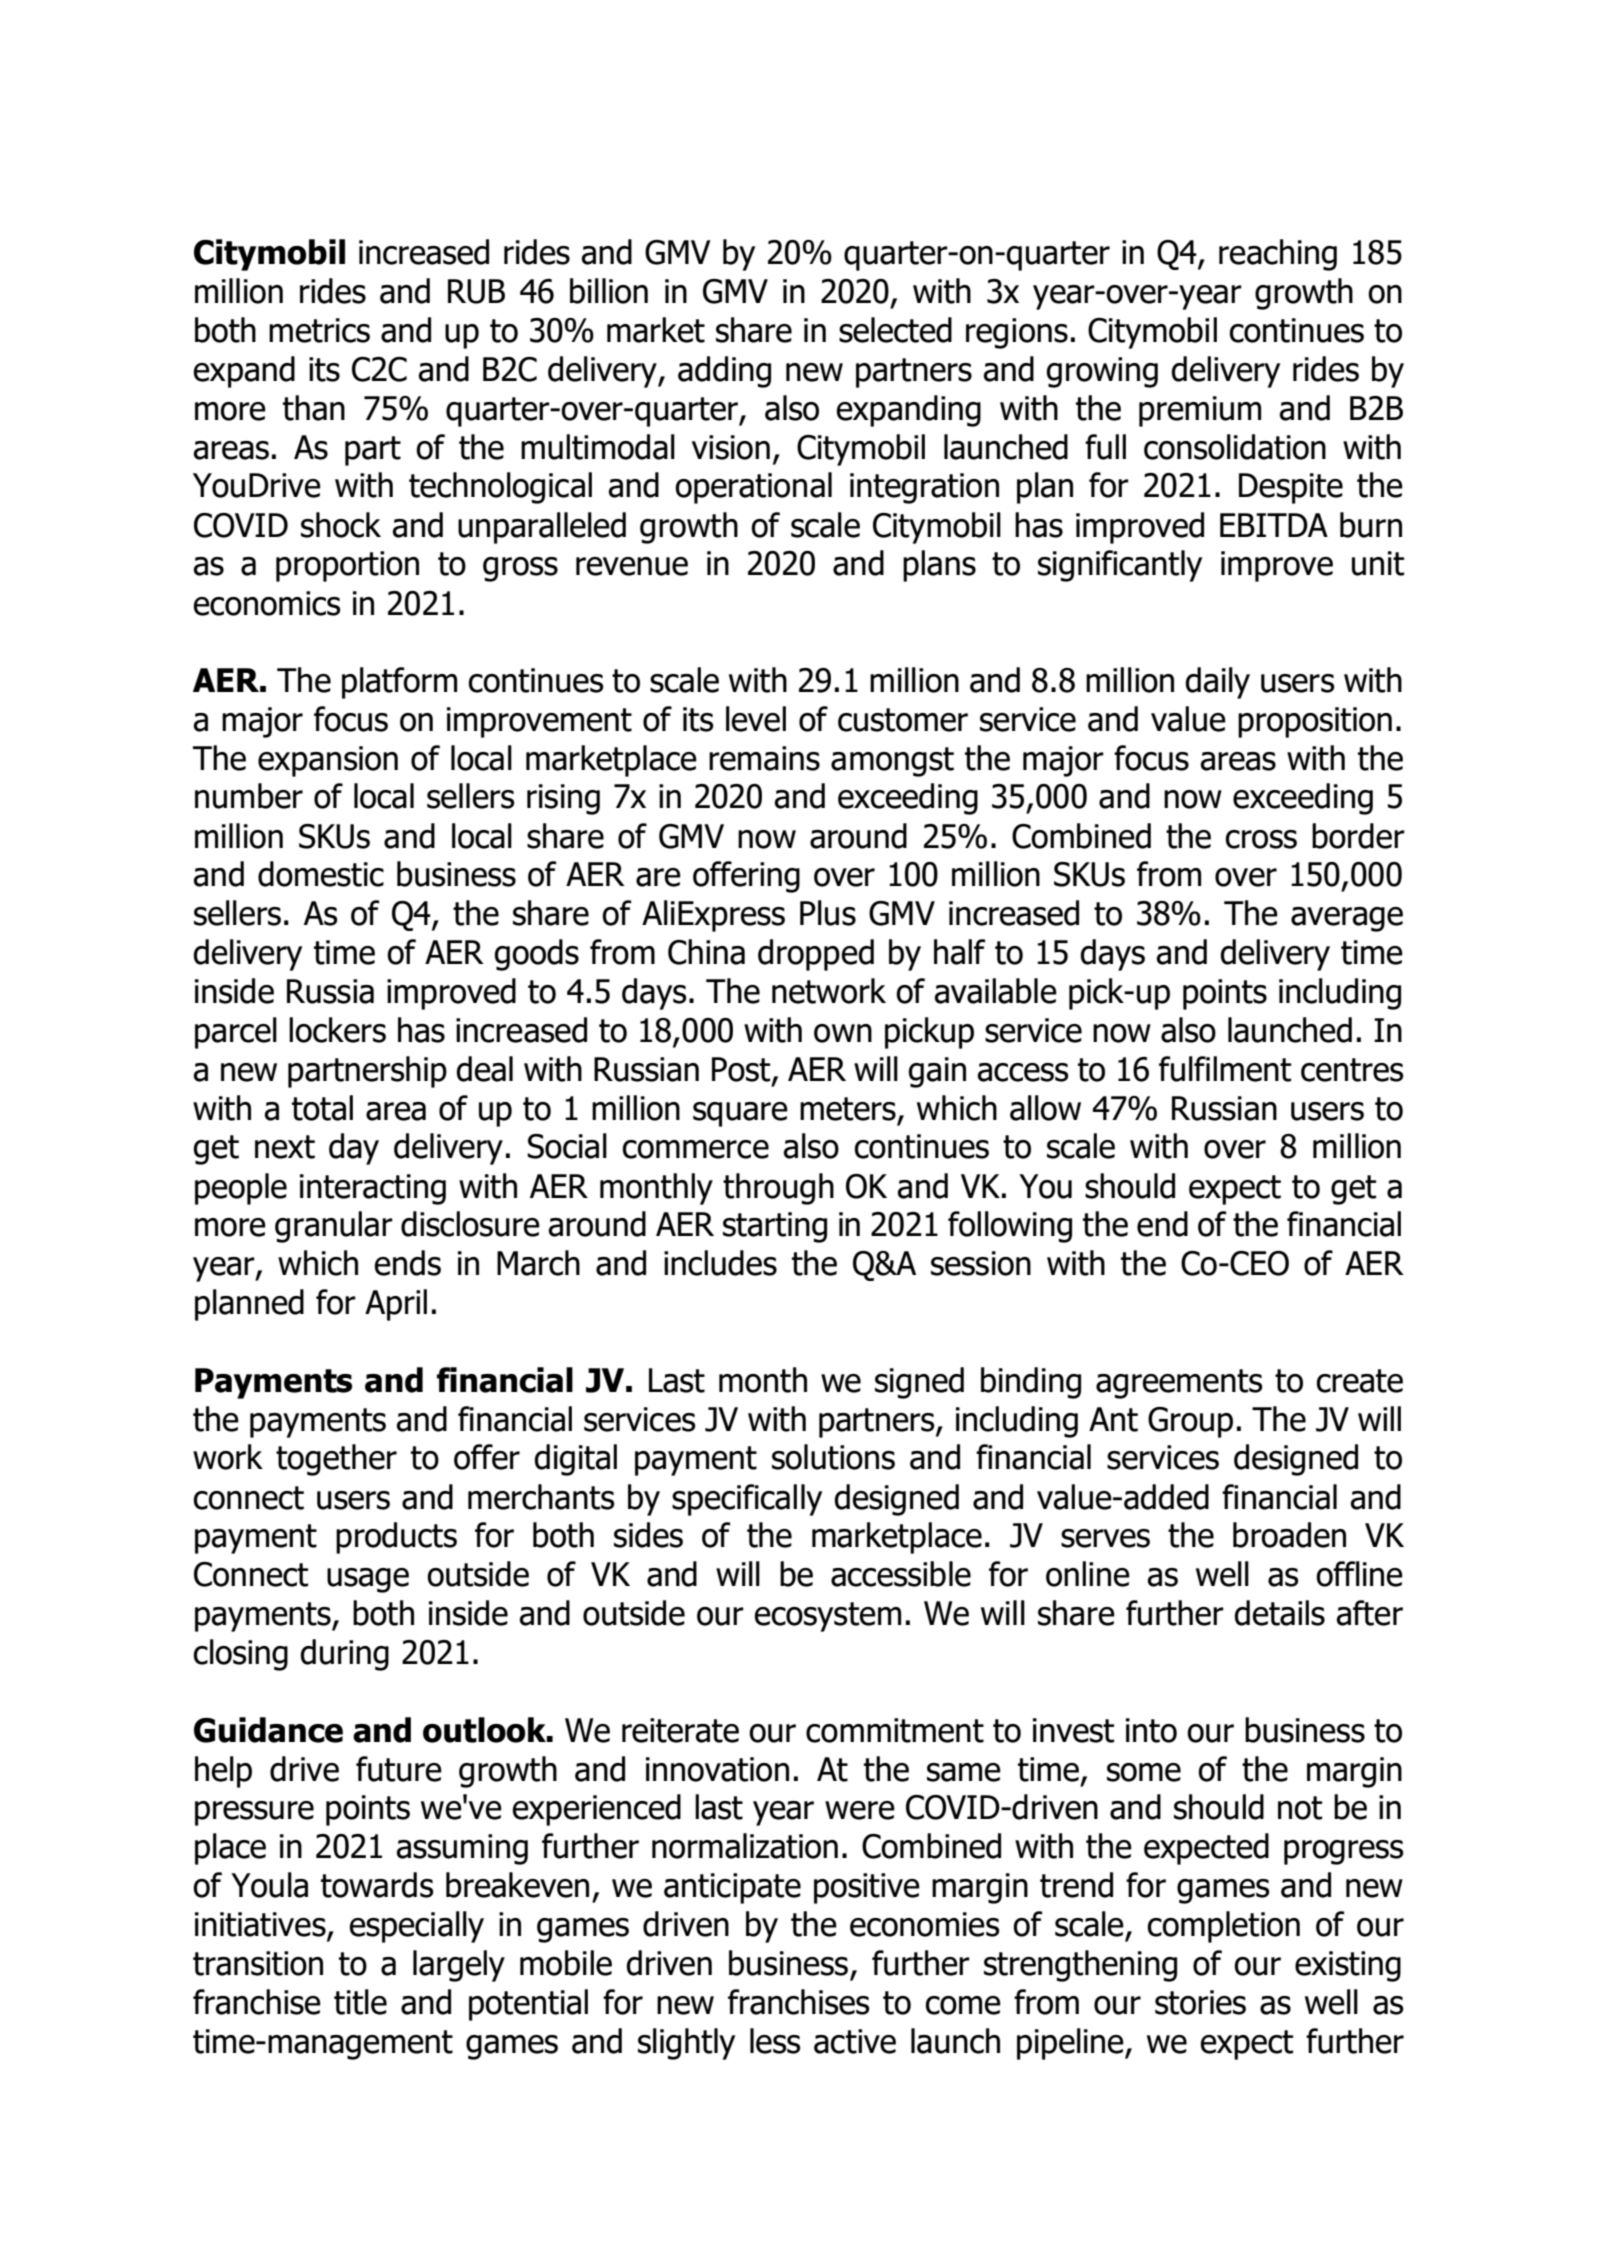  Describe the element at coordinates (895, 330) in the screenshot. I see `selected` at that location.
